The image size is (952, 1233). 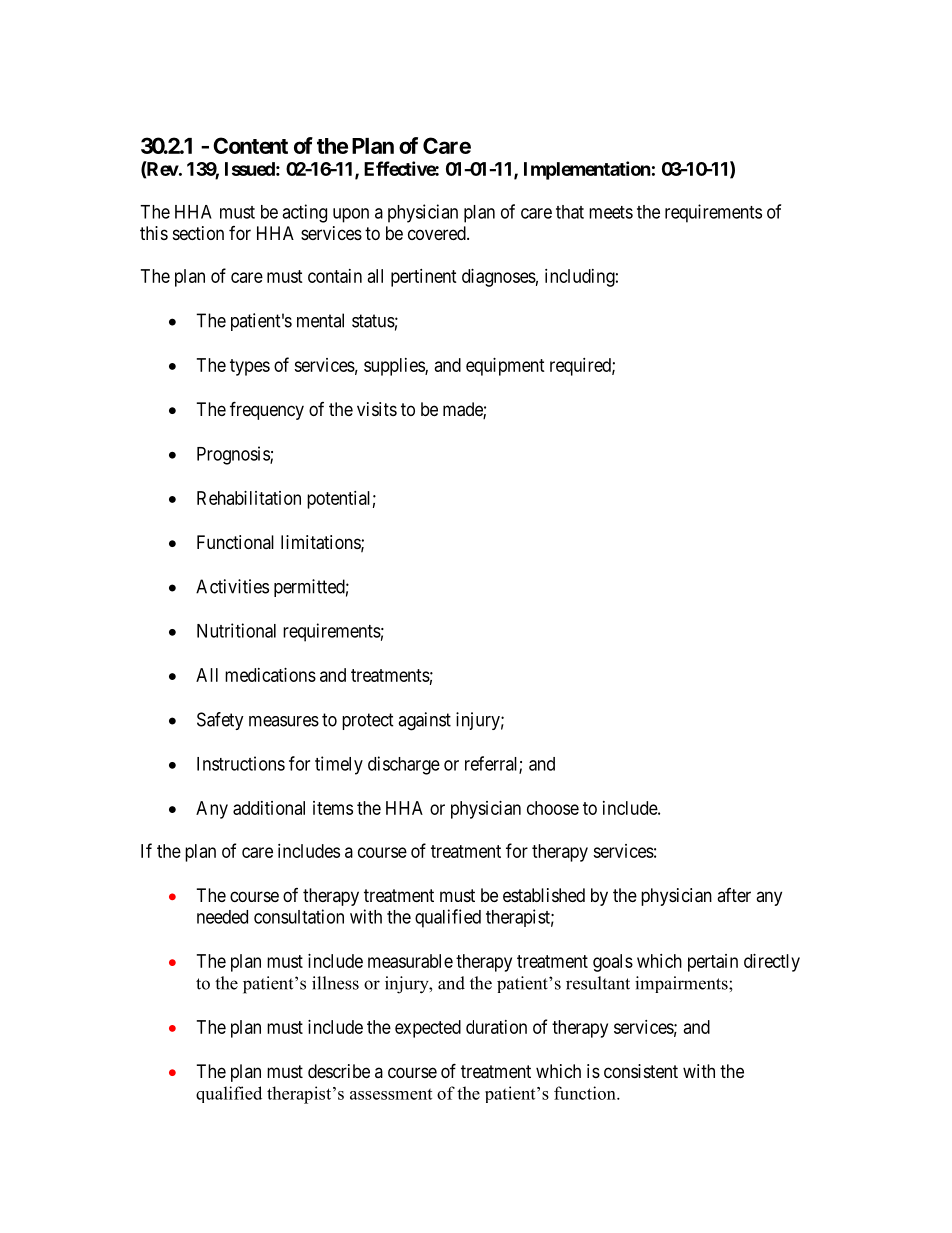 I want to click on Instructions, so click(x=241, y=763).
